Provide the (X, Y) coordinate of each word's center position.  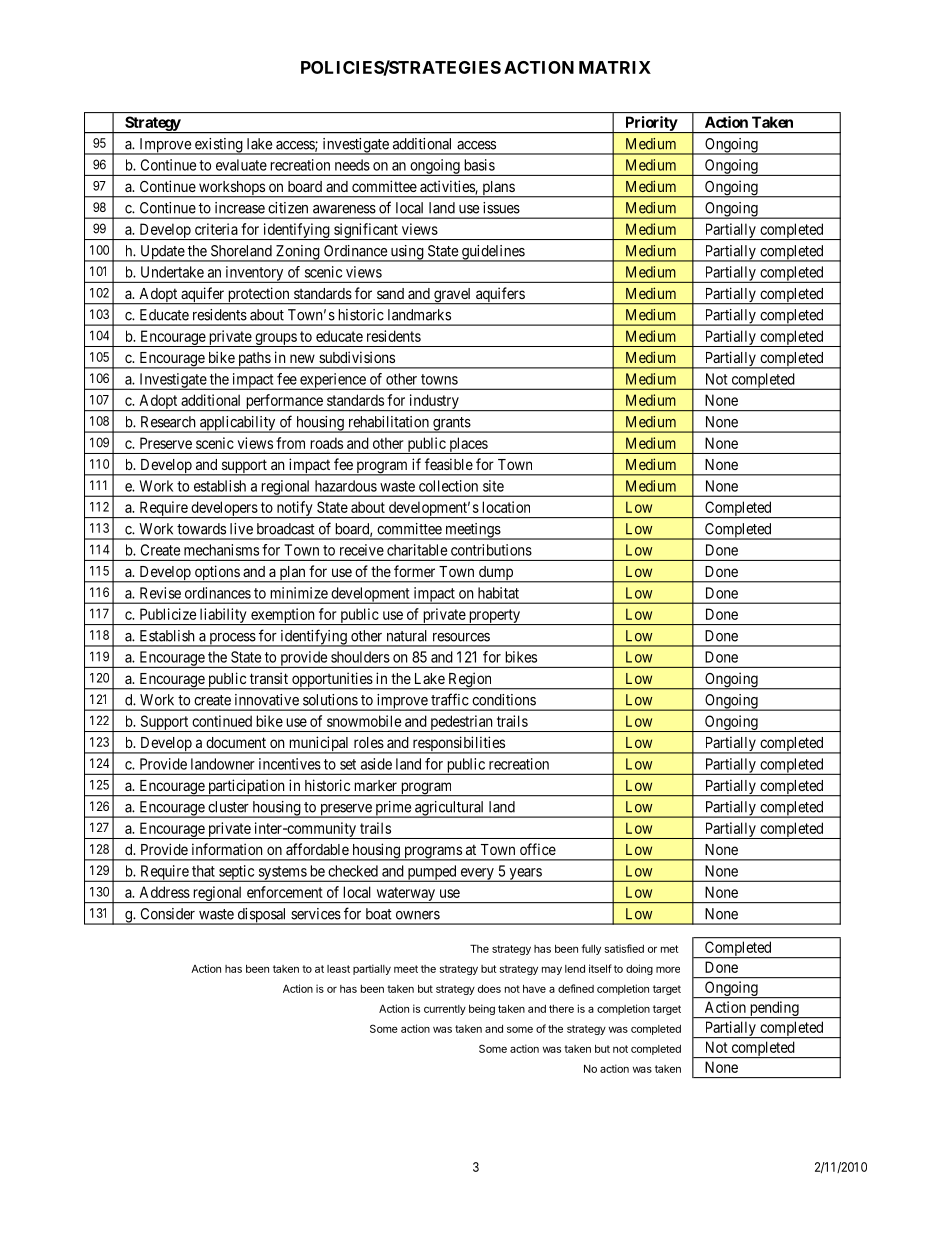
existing (218, 146)
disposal (262, 916)
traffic (450, 699)
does (489, 989)
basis (479, 165)
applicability (238, 424)
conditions (504, 700)
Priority (651, 124)
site (493, 486)
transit (269, 678)
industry (434, 402)
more (668, 969)
